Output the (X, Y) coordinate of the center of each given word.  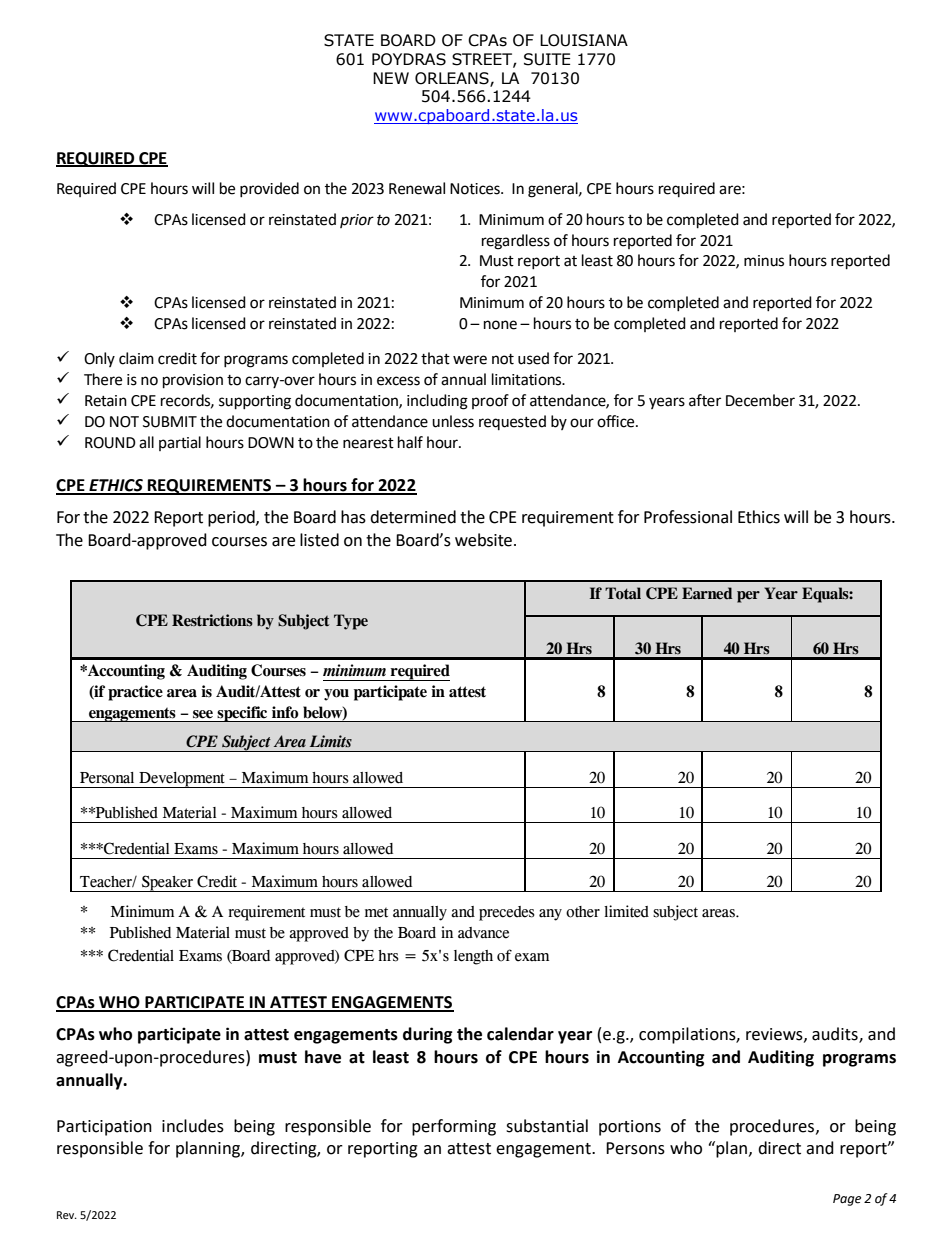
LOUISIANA (584, 40)
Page (847, 1200)
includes (193, 1126)
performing (454, 1127)
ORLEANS (453, 79)
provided (269, 189)
